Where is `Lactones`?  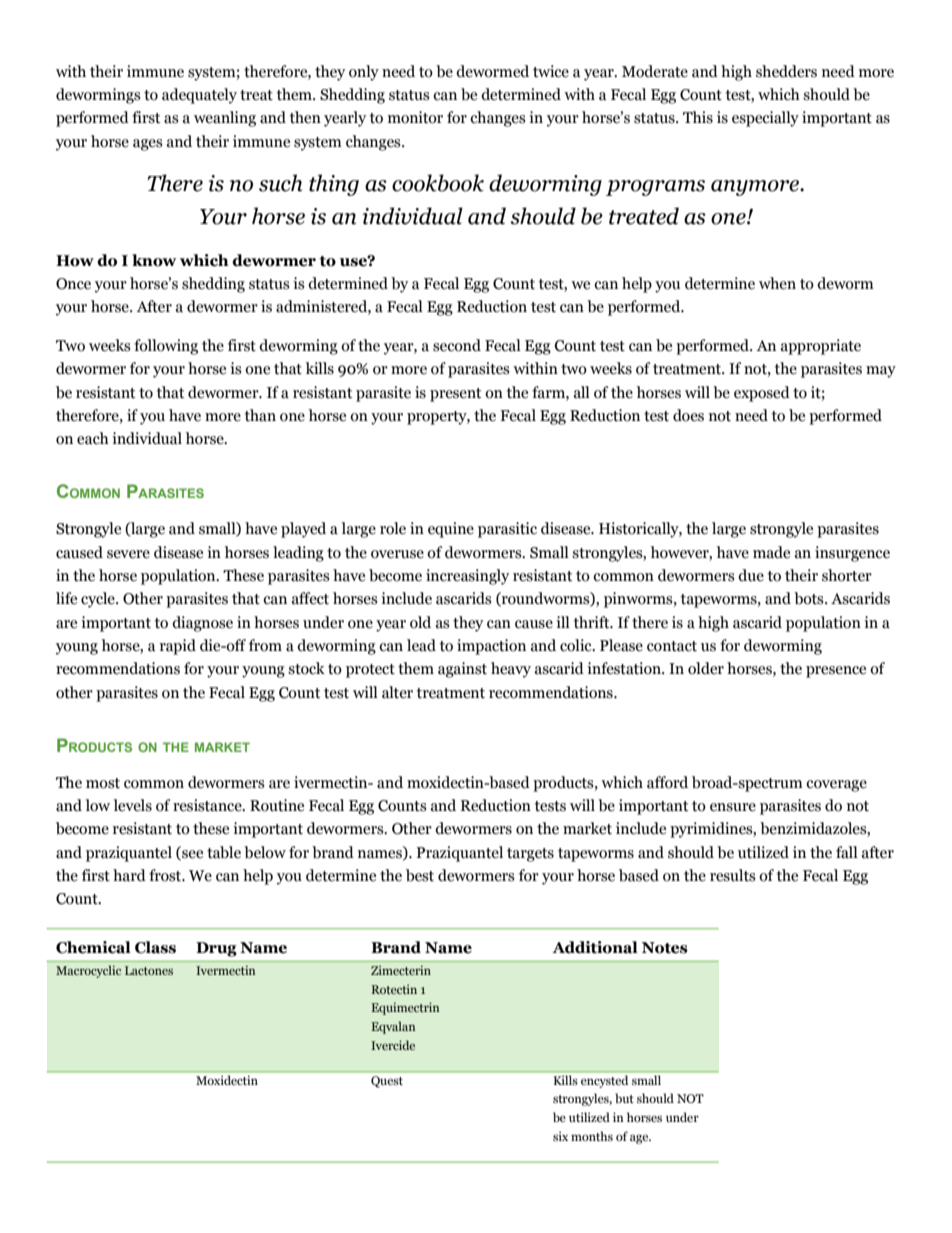 Lactones is located at coordinates (149, 970).
